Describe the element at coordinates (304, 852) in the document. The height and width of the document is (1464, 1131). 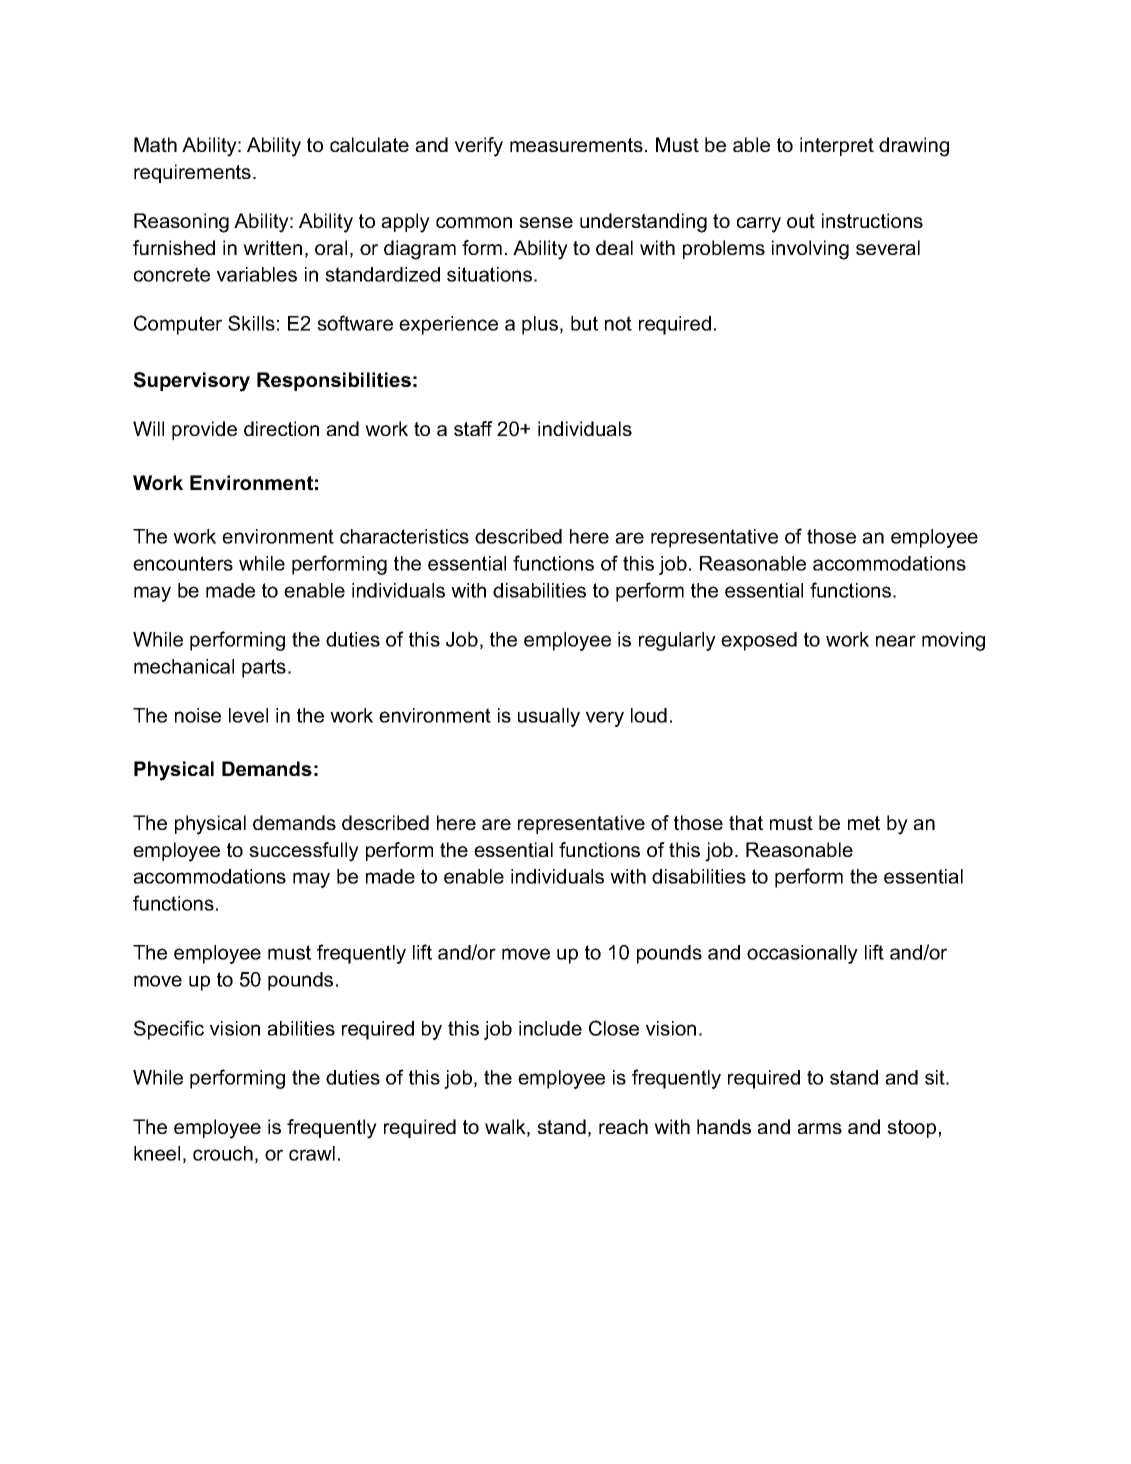
I see `successfully` at that location.
